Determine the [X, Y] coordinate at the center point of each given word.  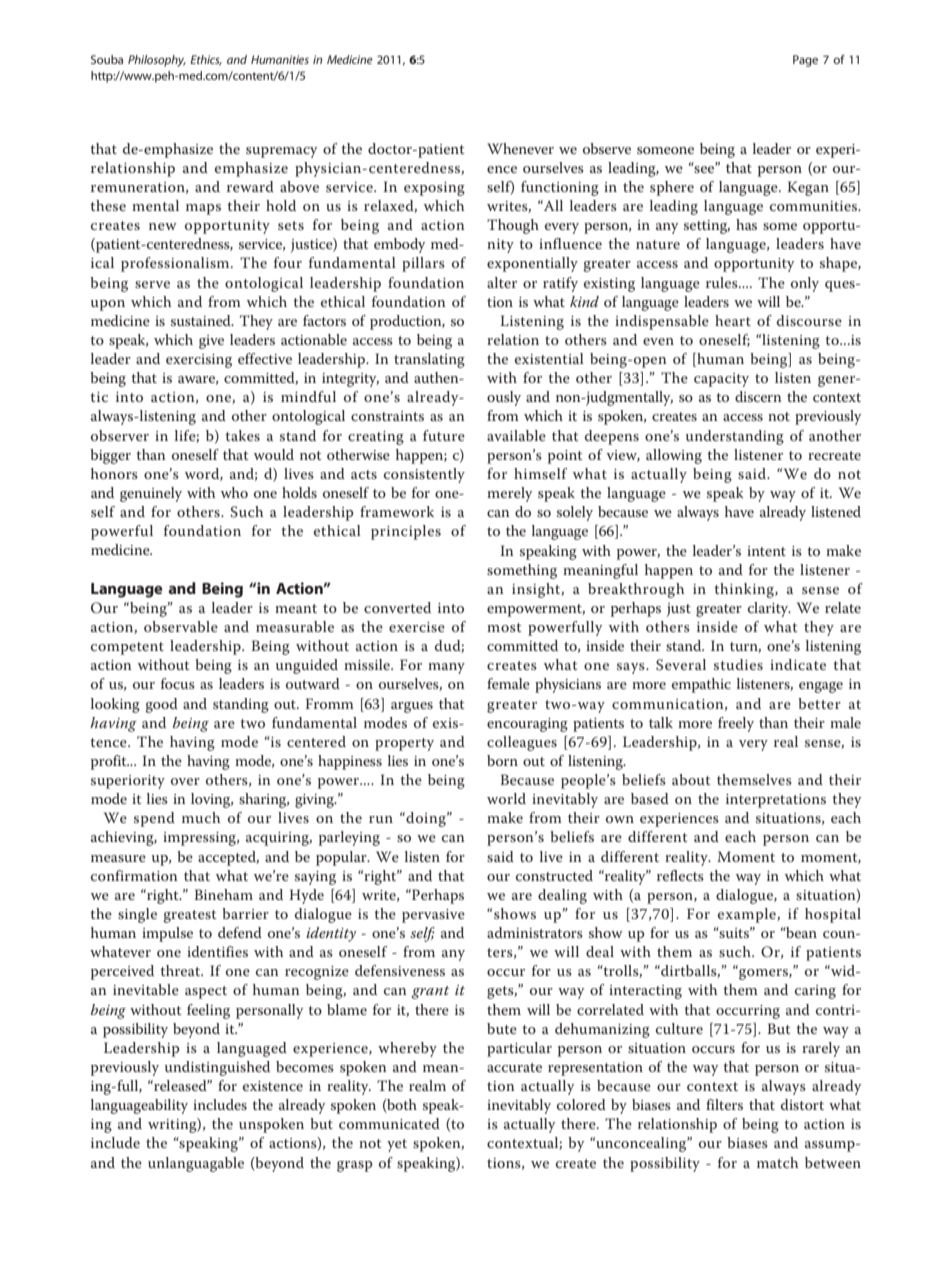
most [504, 627]
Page [805, 61]
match [777, 1162]
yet [397, 1145]
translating [429, 360]
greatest [190, 916]
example [748, 915]
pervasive [433, 916]
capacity [721, 380]
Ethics [206, 60]
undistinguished [217, 1068]
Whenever [520, 148]
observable [181, 626]
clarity [769, 609]
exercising [199, 361]
